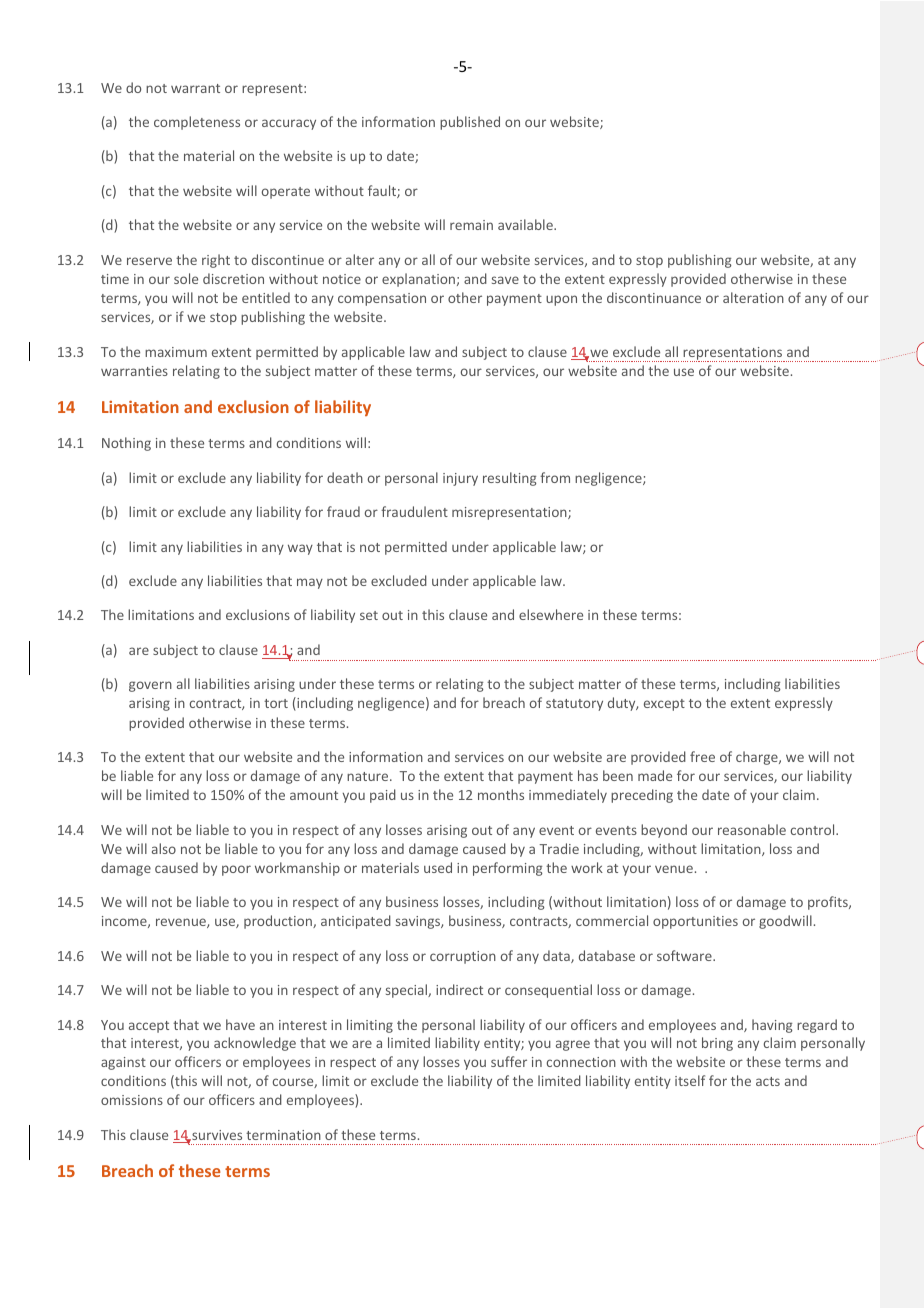 The height and width of the screenshot is (1308, 924). I want to click on published, so click(470, 123).
